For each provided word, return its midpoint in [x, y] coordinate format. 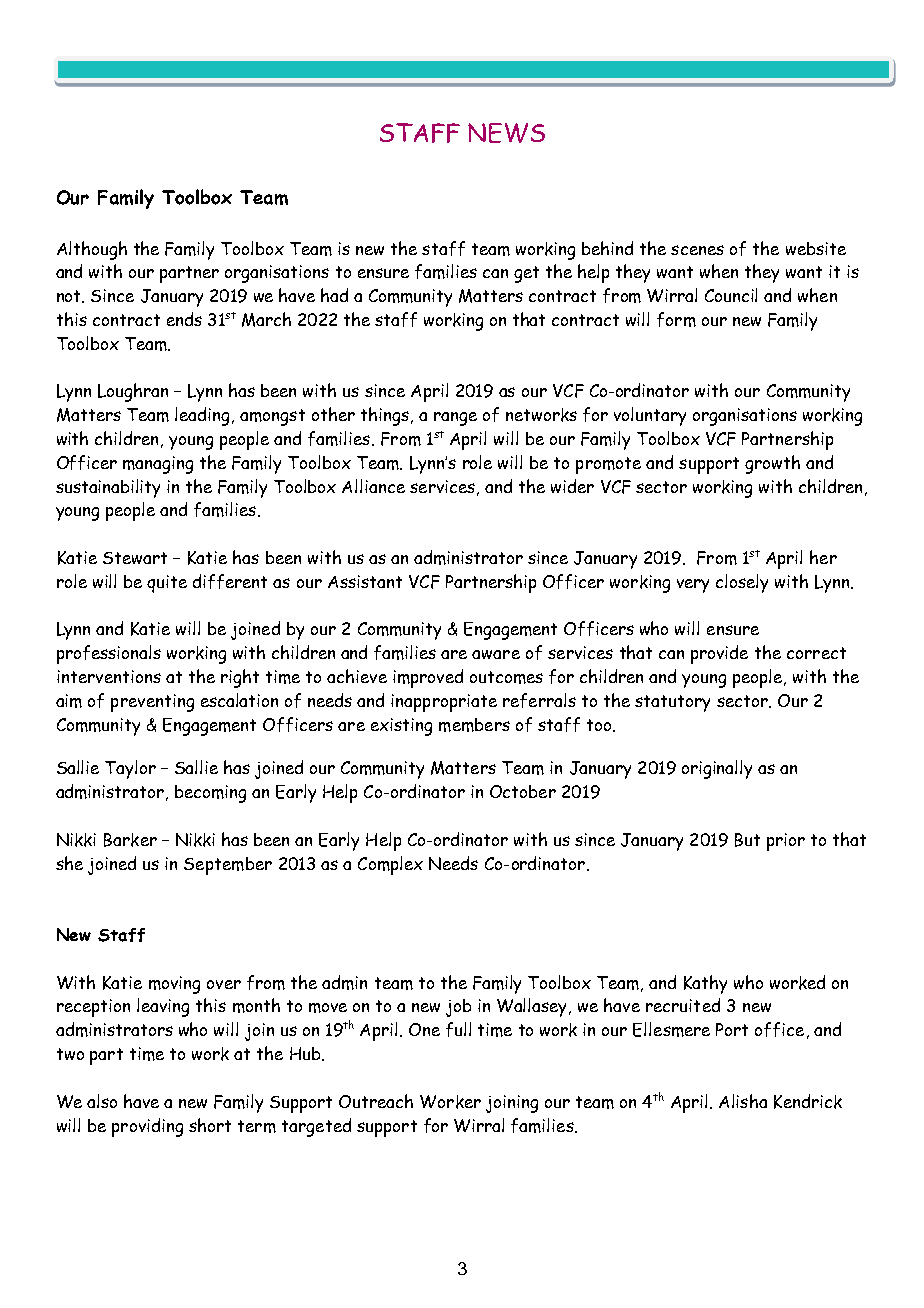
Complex [390, 865]
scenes [697, 250]
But [747, 840]
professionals [109, 654]
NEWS [506, 133]
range [455, 419]
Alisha [743, 1101]
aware [496, 654]
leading [202, 416]
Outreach [376, 1101]
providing [147, 1127]
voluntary [650, 416]
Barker [130, 840]
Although [92, 250]
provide [719, 654]
